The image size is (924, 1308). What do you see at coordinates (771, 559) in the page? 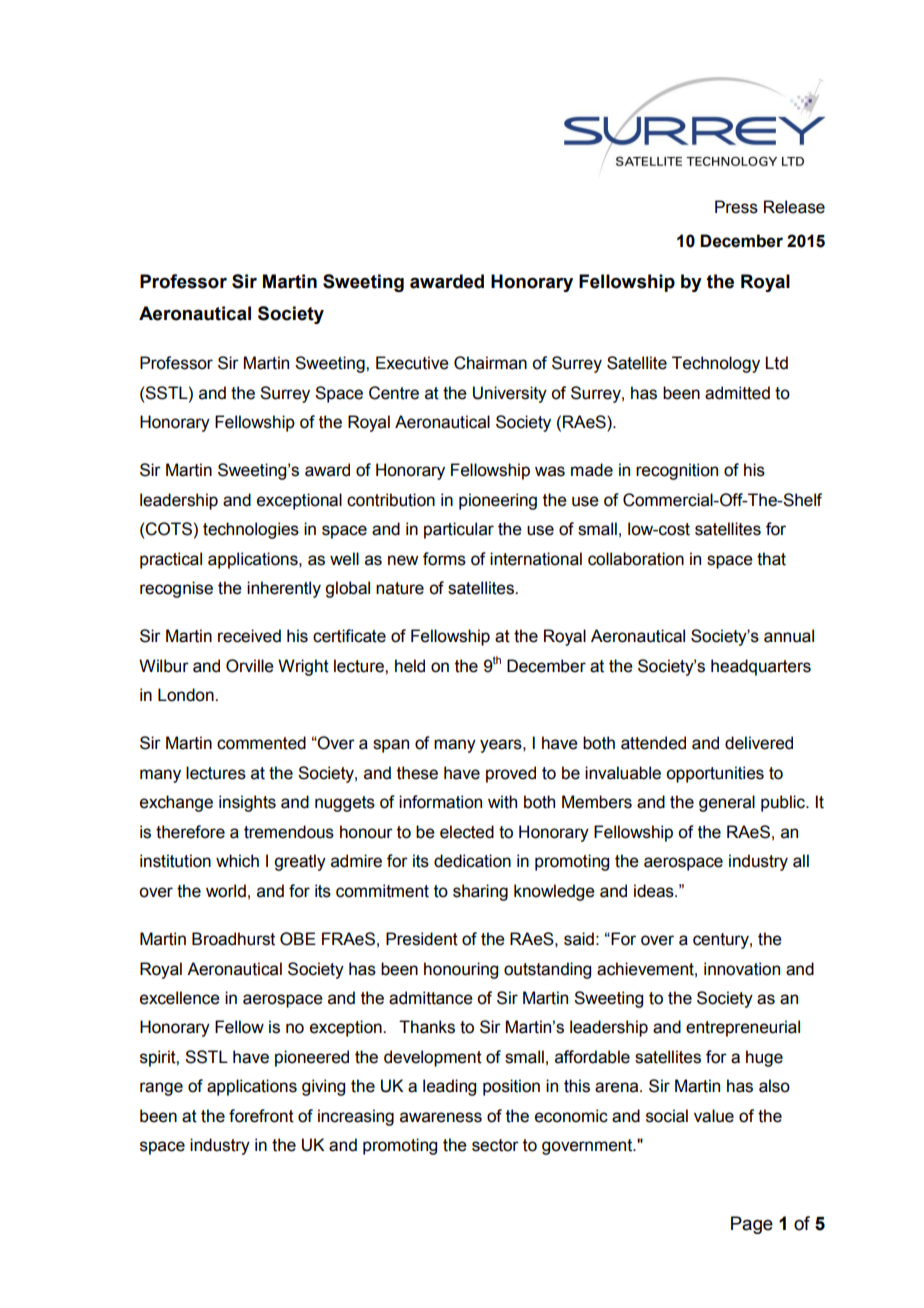
I see `that` at bounding box center [771, 559].
